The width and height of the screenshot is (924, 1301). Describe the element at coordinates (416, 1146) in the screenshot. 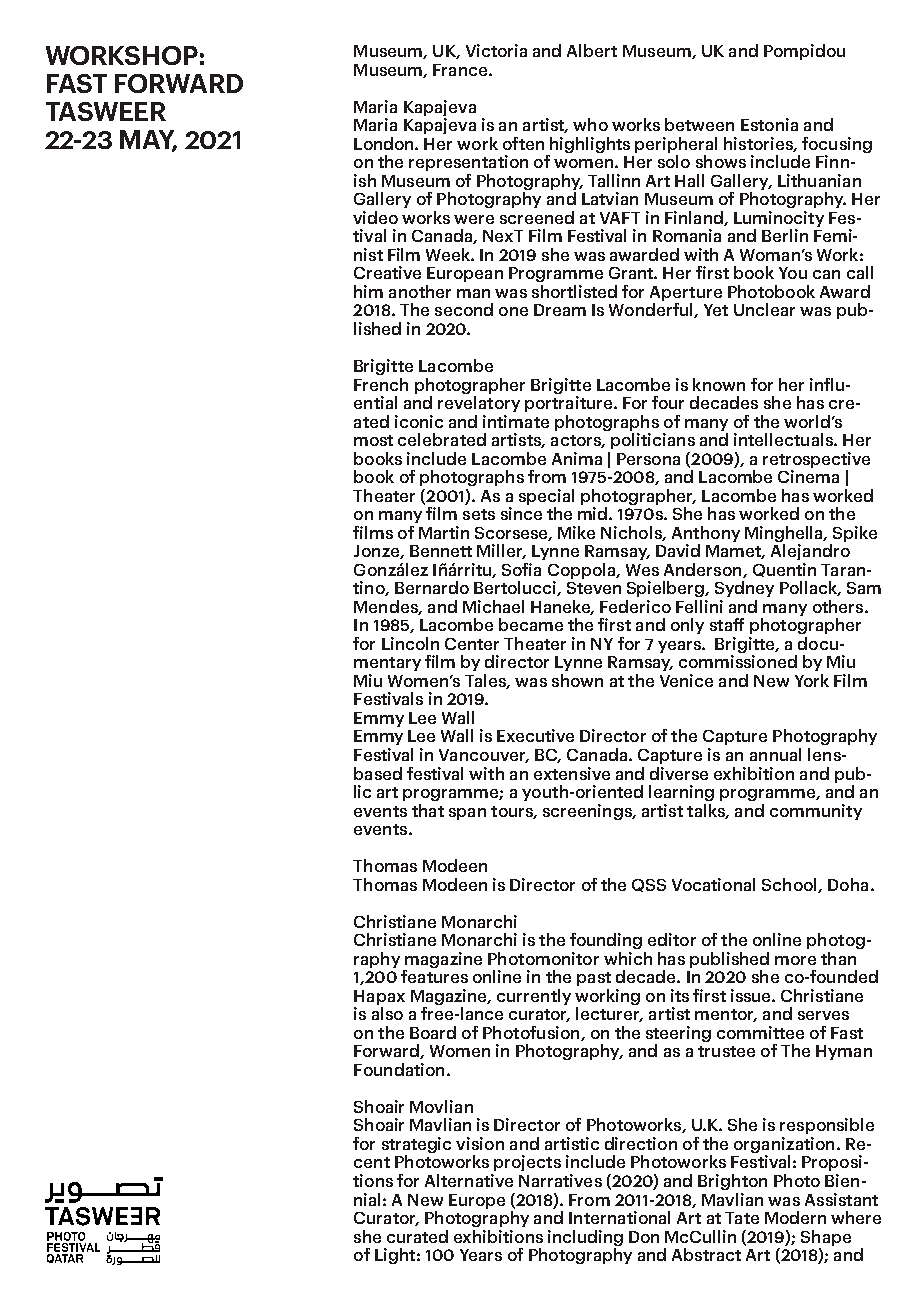

I see `strategic` at that location.
